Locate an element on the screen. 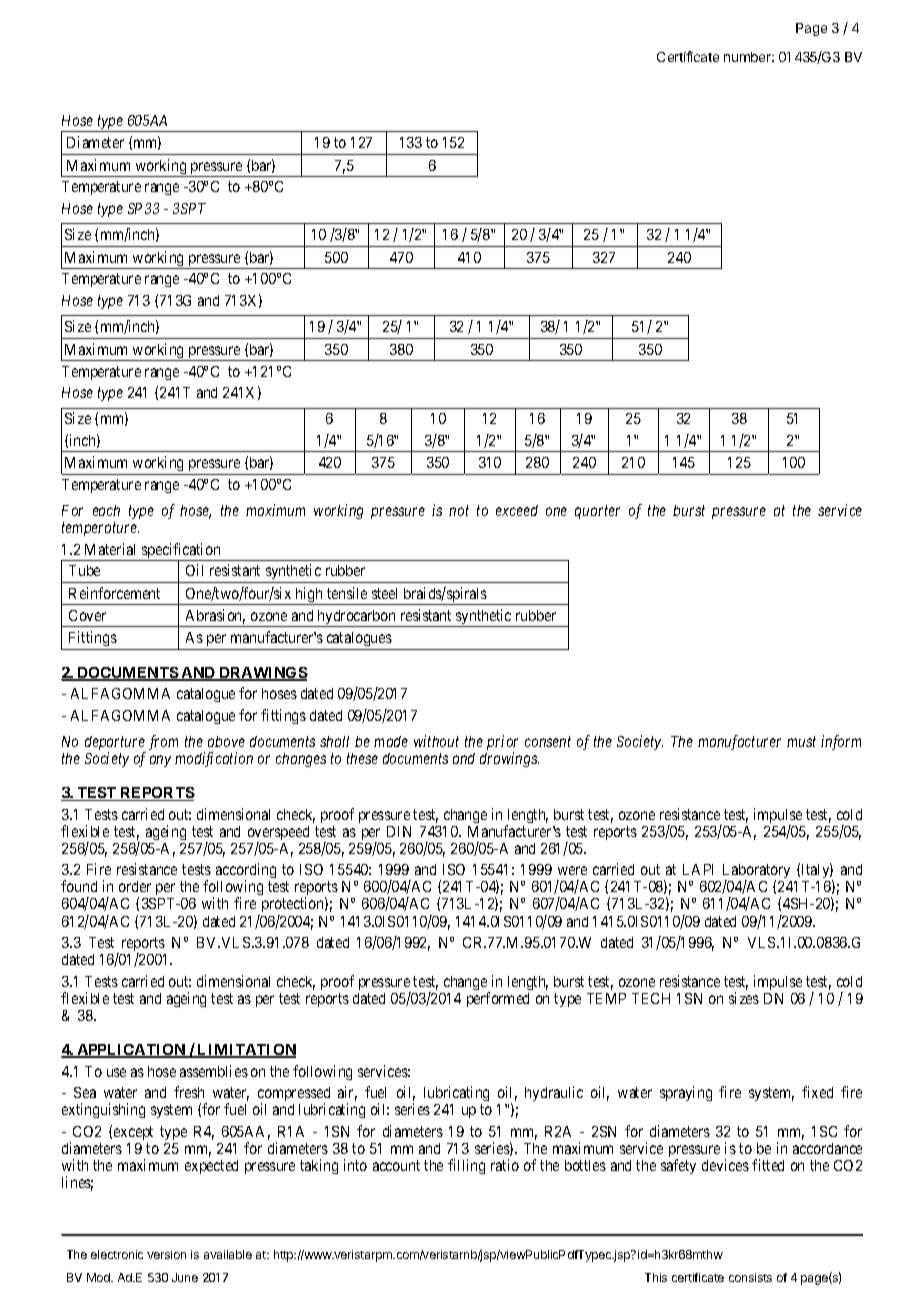 The width and height of the screenshot is (924, 1308). were is located at coordinates (572, 870).
